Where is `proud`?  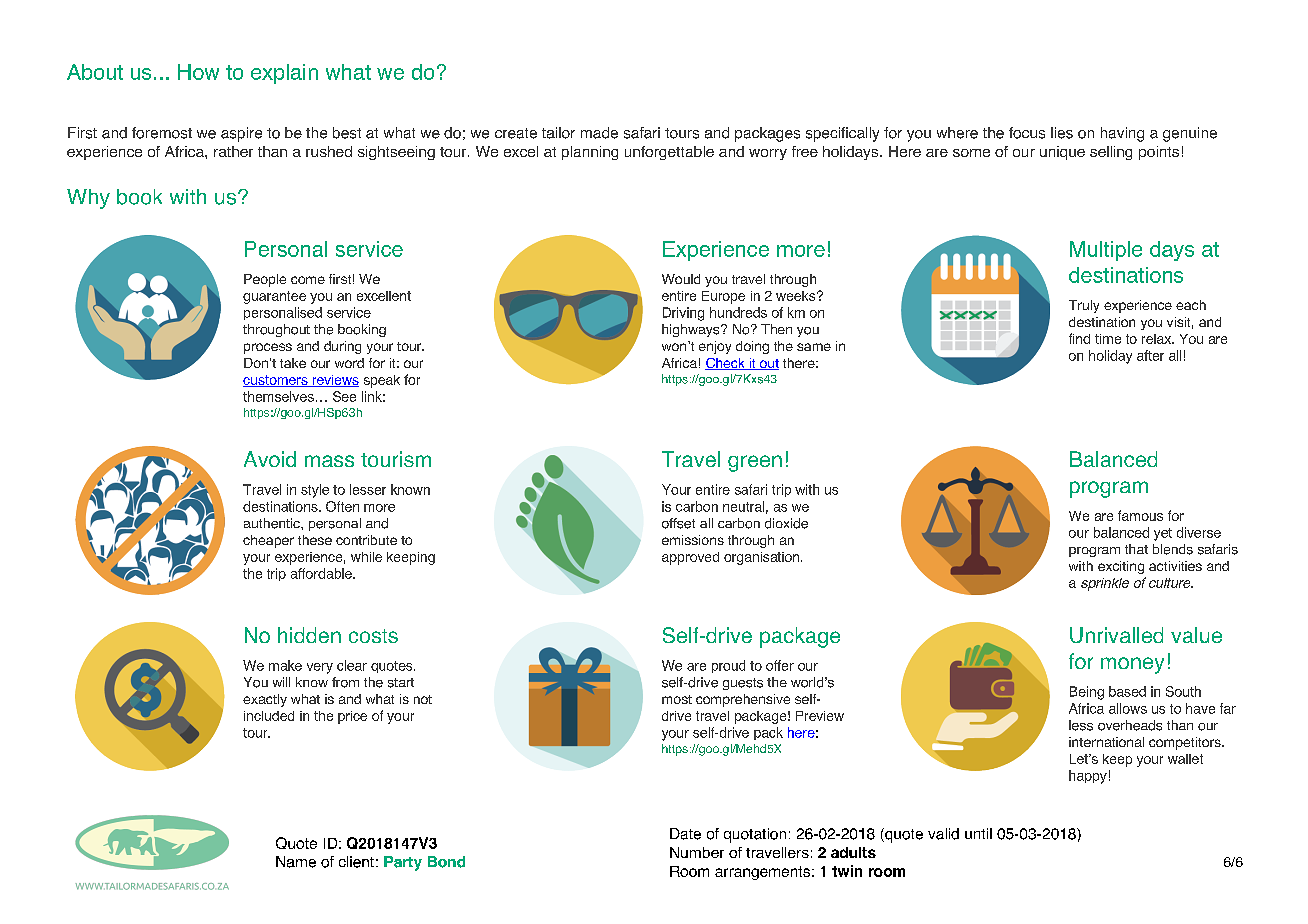 proud is located at coordinates (728, 666).
